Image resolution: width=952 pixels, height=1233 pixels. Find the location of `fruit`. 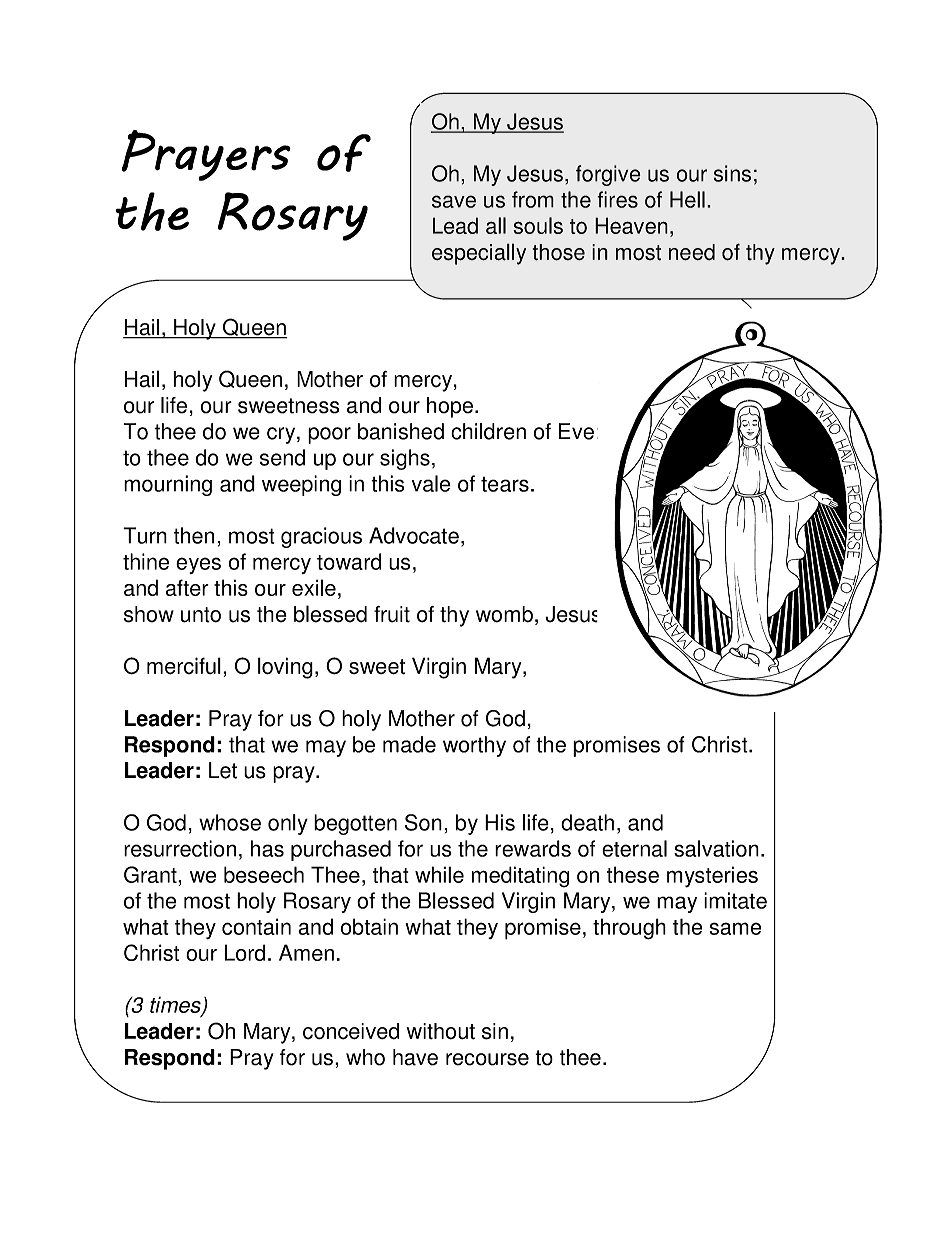

fruit is located at coordinates (392, 614).
